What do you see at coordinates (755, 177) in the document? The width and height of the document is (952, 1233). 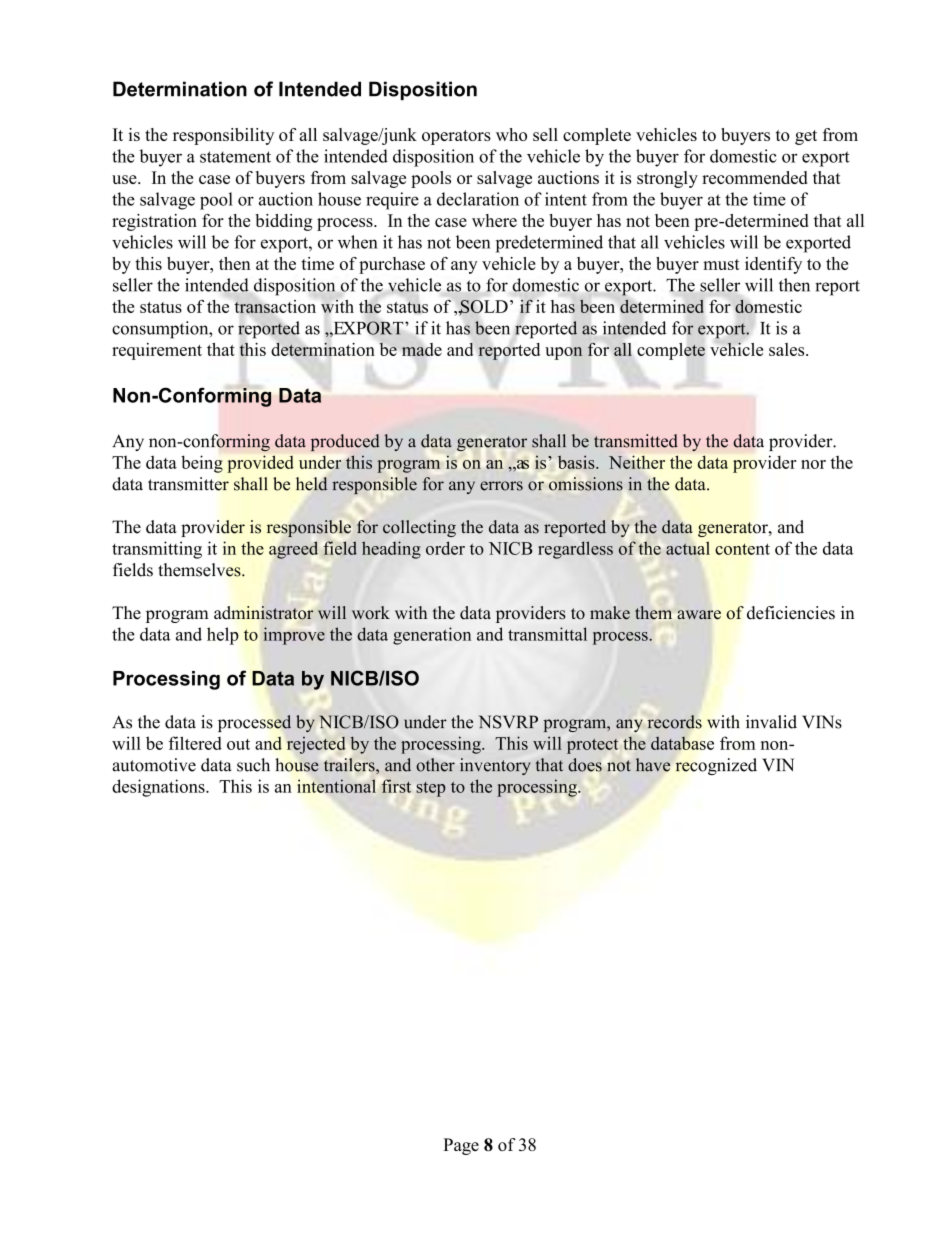 I see `recommended` at bounding box center [755, 177].
